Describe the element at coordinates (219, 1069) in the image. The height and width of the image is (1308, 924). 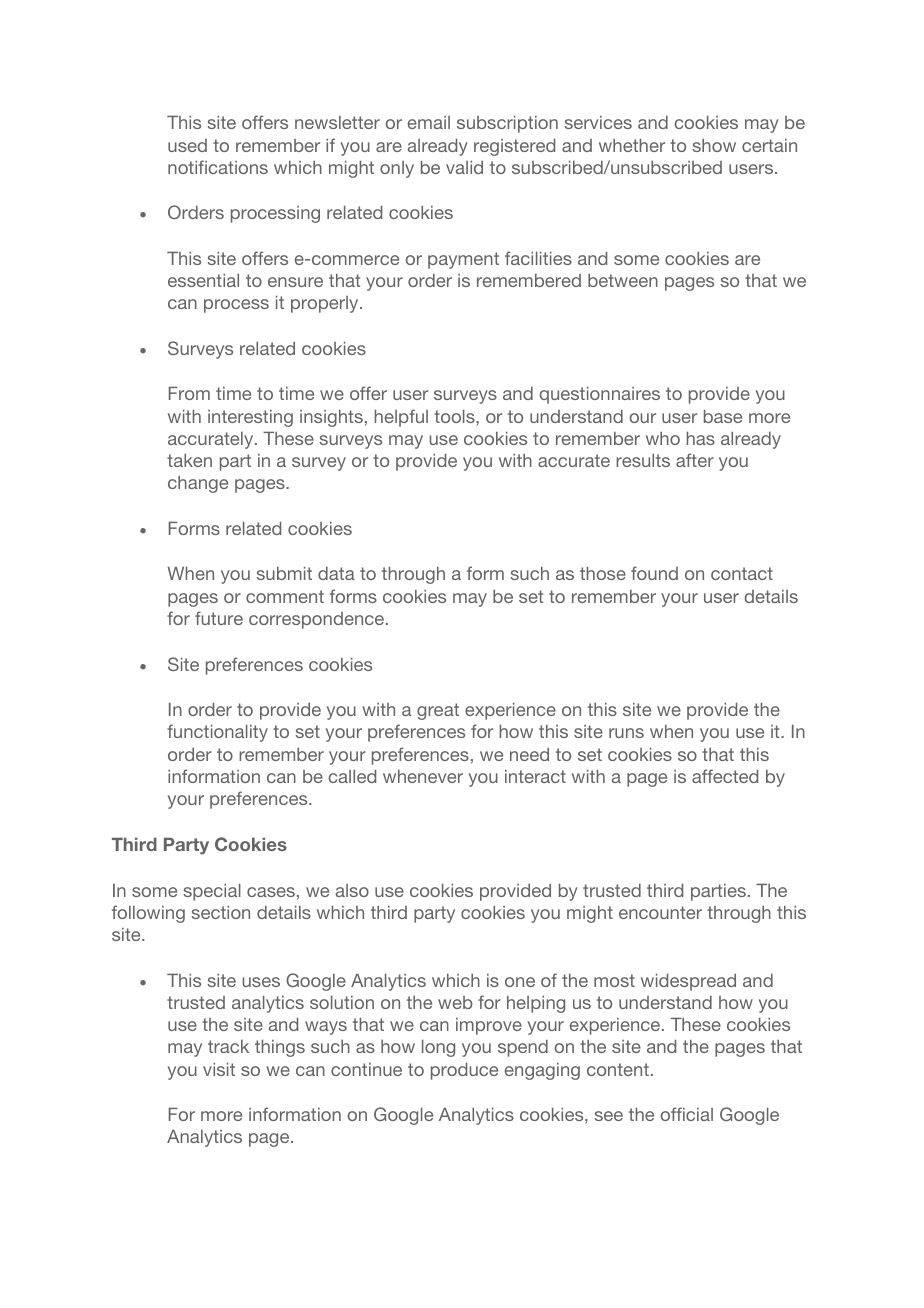
I see `visit` at that location.
